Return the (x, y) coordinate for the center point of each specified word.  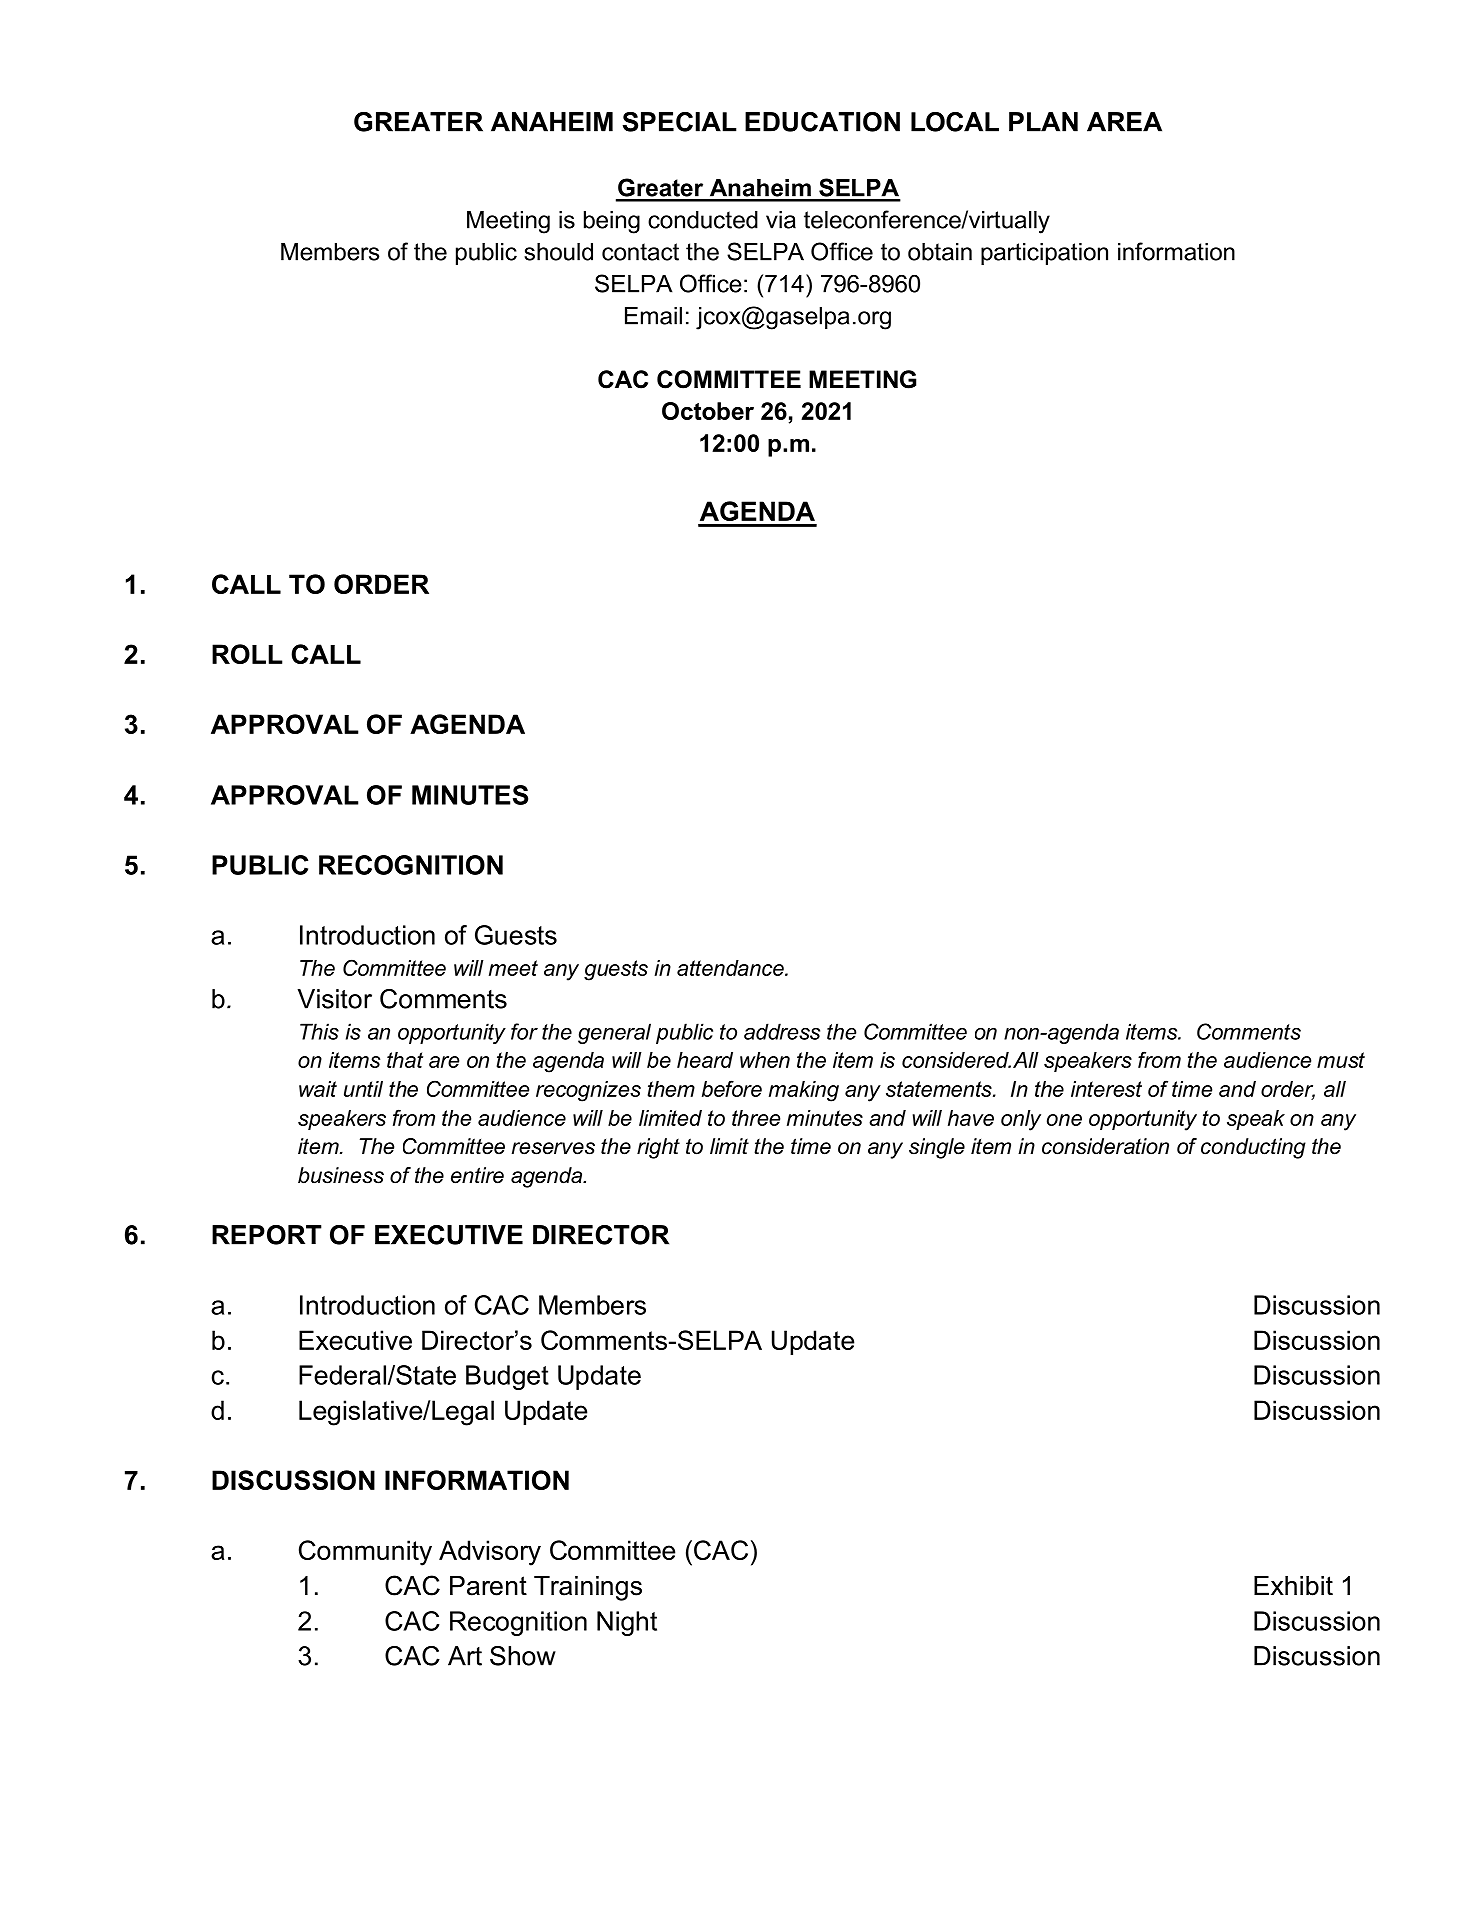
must (1341, 1060)
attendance (731, 968)
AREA (1124, 122)
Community (365, 1553)
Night (627, 1623)
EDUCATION (822, 122)
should (558, 252)
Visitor (335, 999)
